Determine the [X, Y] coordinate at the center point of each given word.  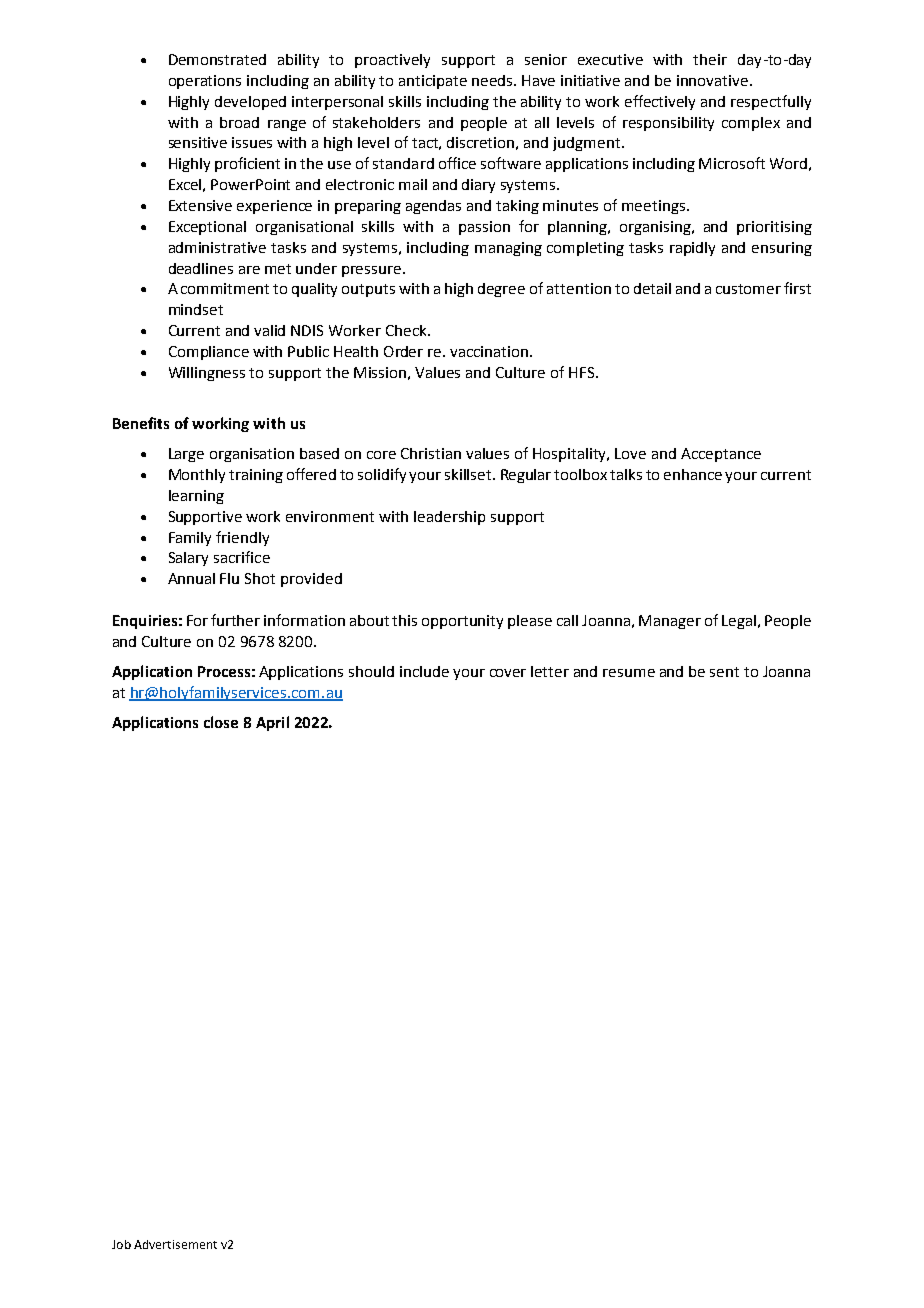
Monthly [197, 476]
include [424, 671]
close [221, 722]
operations [205, 82]
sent [724, 672]
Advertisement [175, 1244]
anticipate [433, 82]
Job [121, 1244]
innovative [714, 80]
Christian [431, 453]
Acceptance [721, 455]
